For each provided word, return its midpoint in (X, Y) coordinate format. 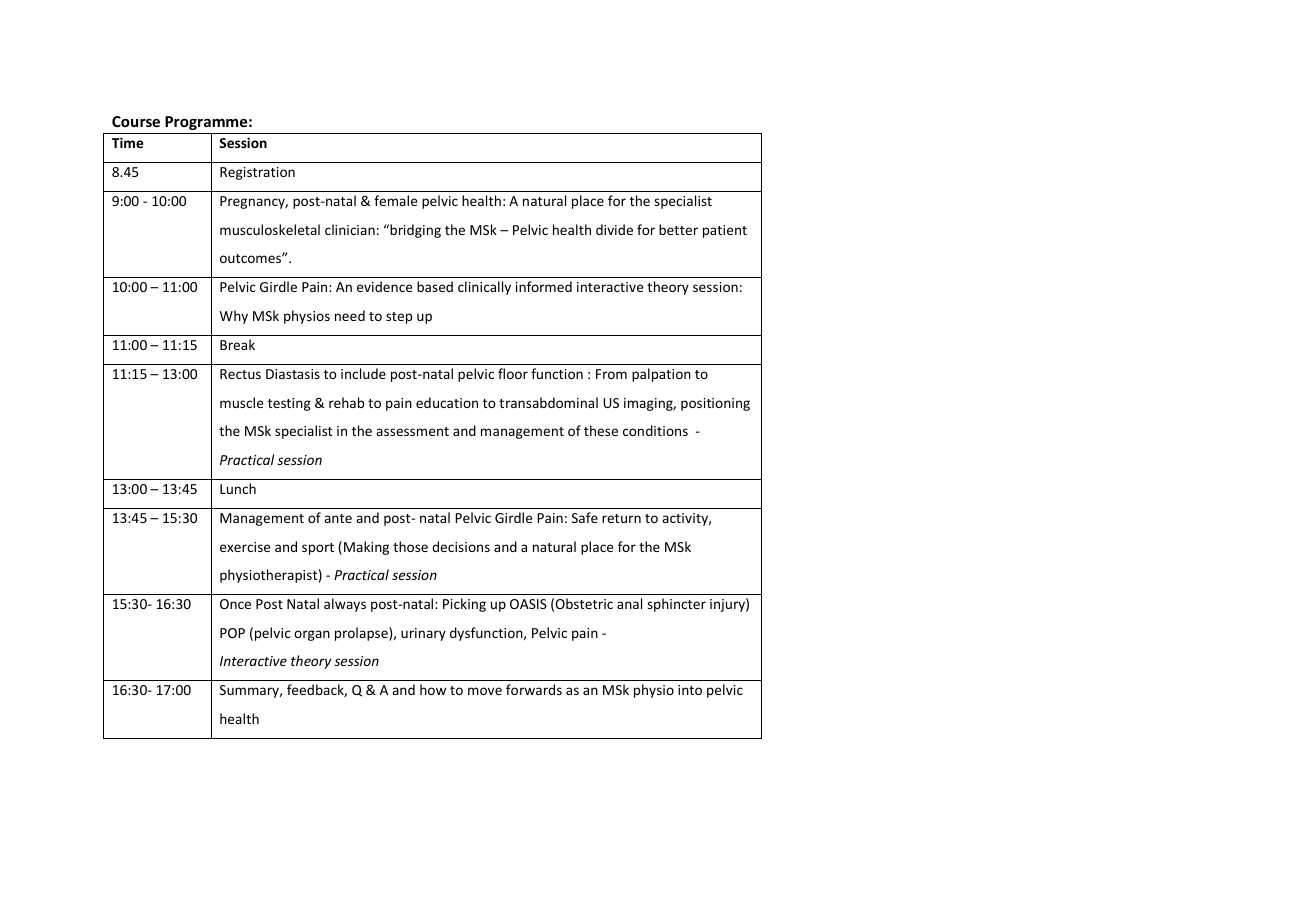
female (396, 200)
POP (232, 633)
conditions (655, 430)
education (447, 402)
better (678, 229)
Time (127, 142)
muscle (242, 402)
